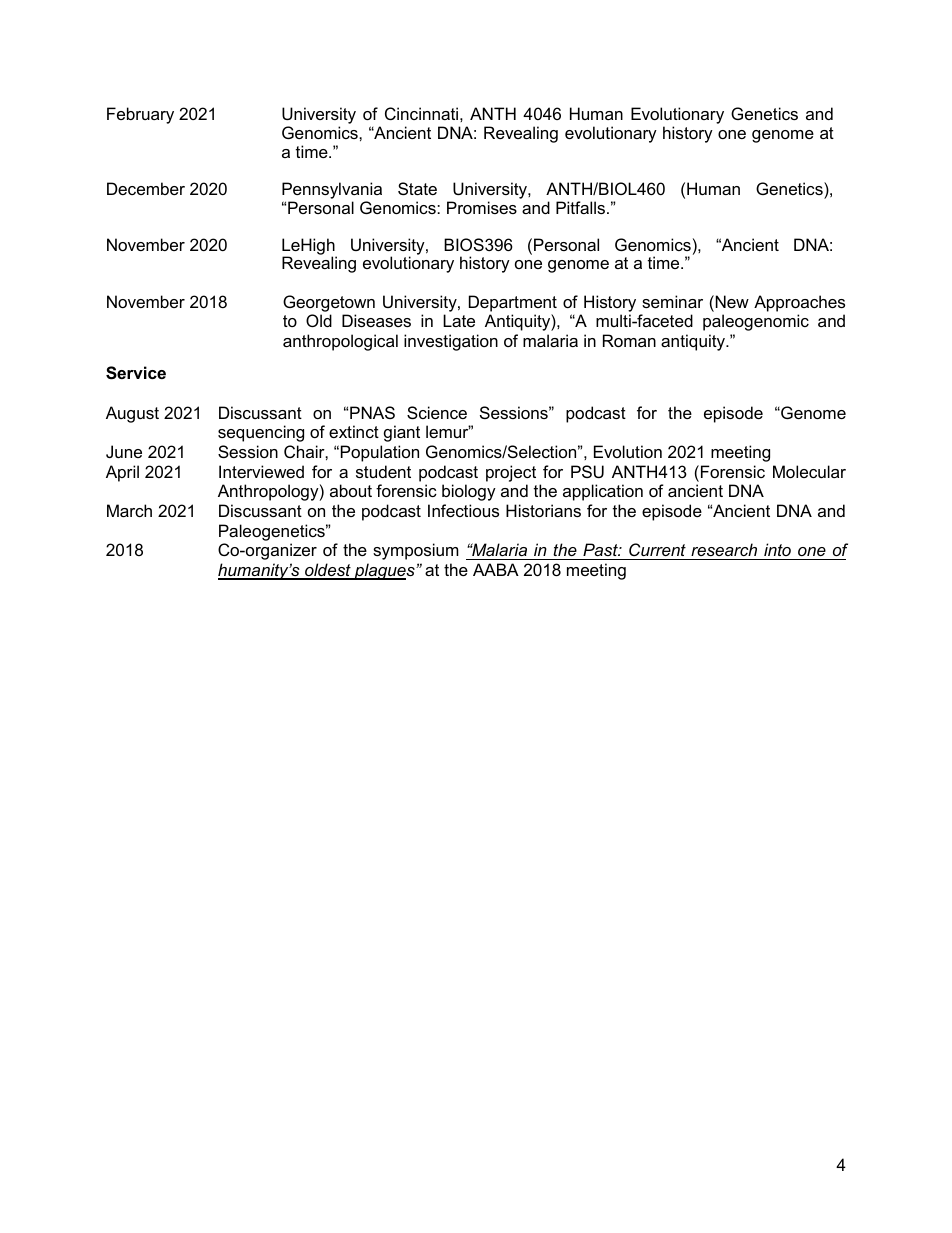 The height and width of the screenshot is (1233, 952). I want to click on AABA, so click(496, 569).
